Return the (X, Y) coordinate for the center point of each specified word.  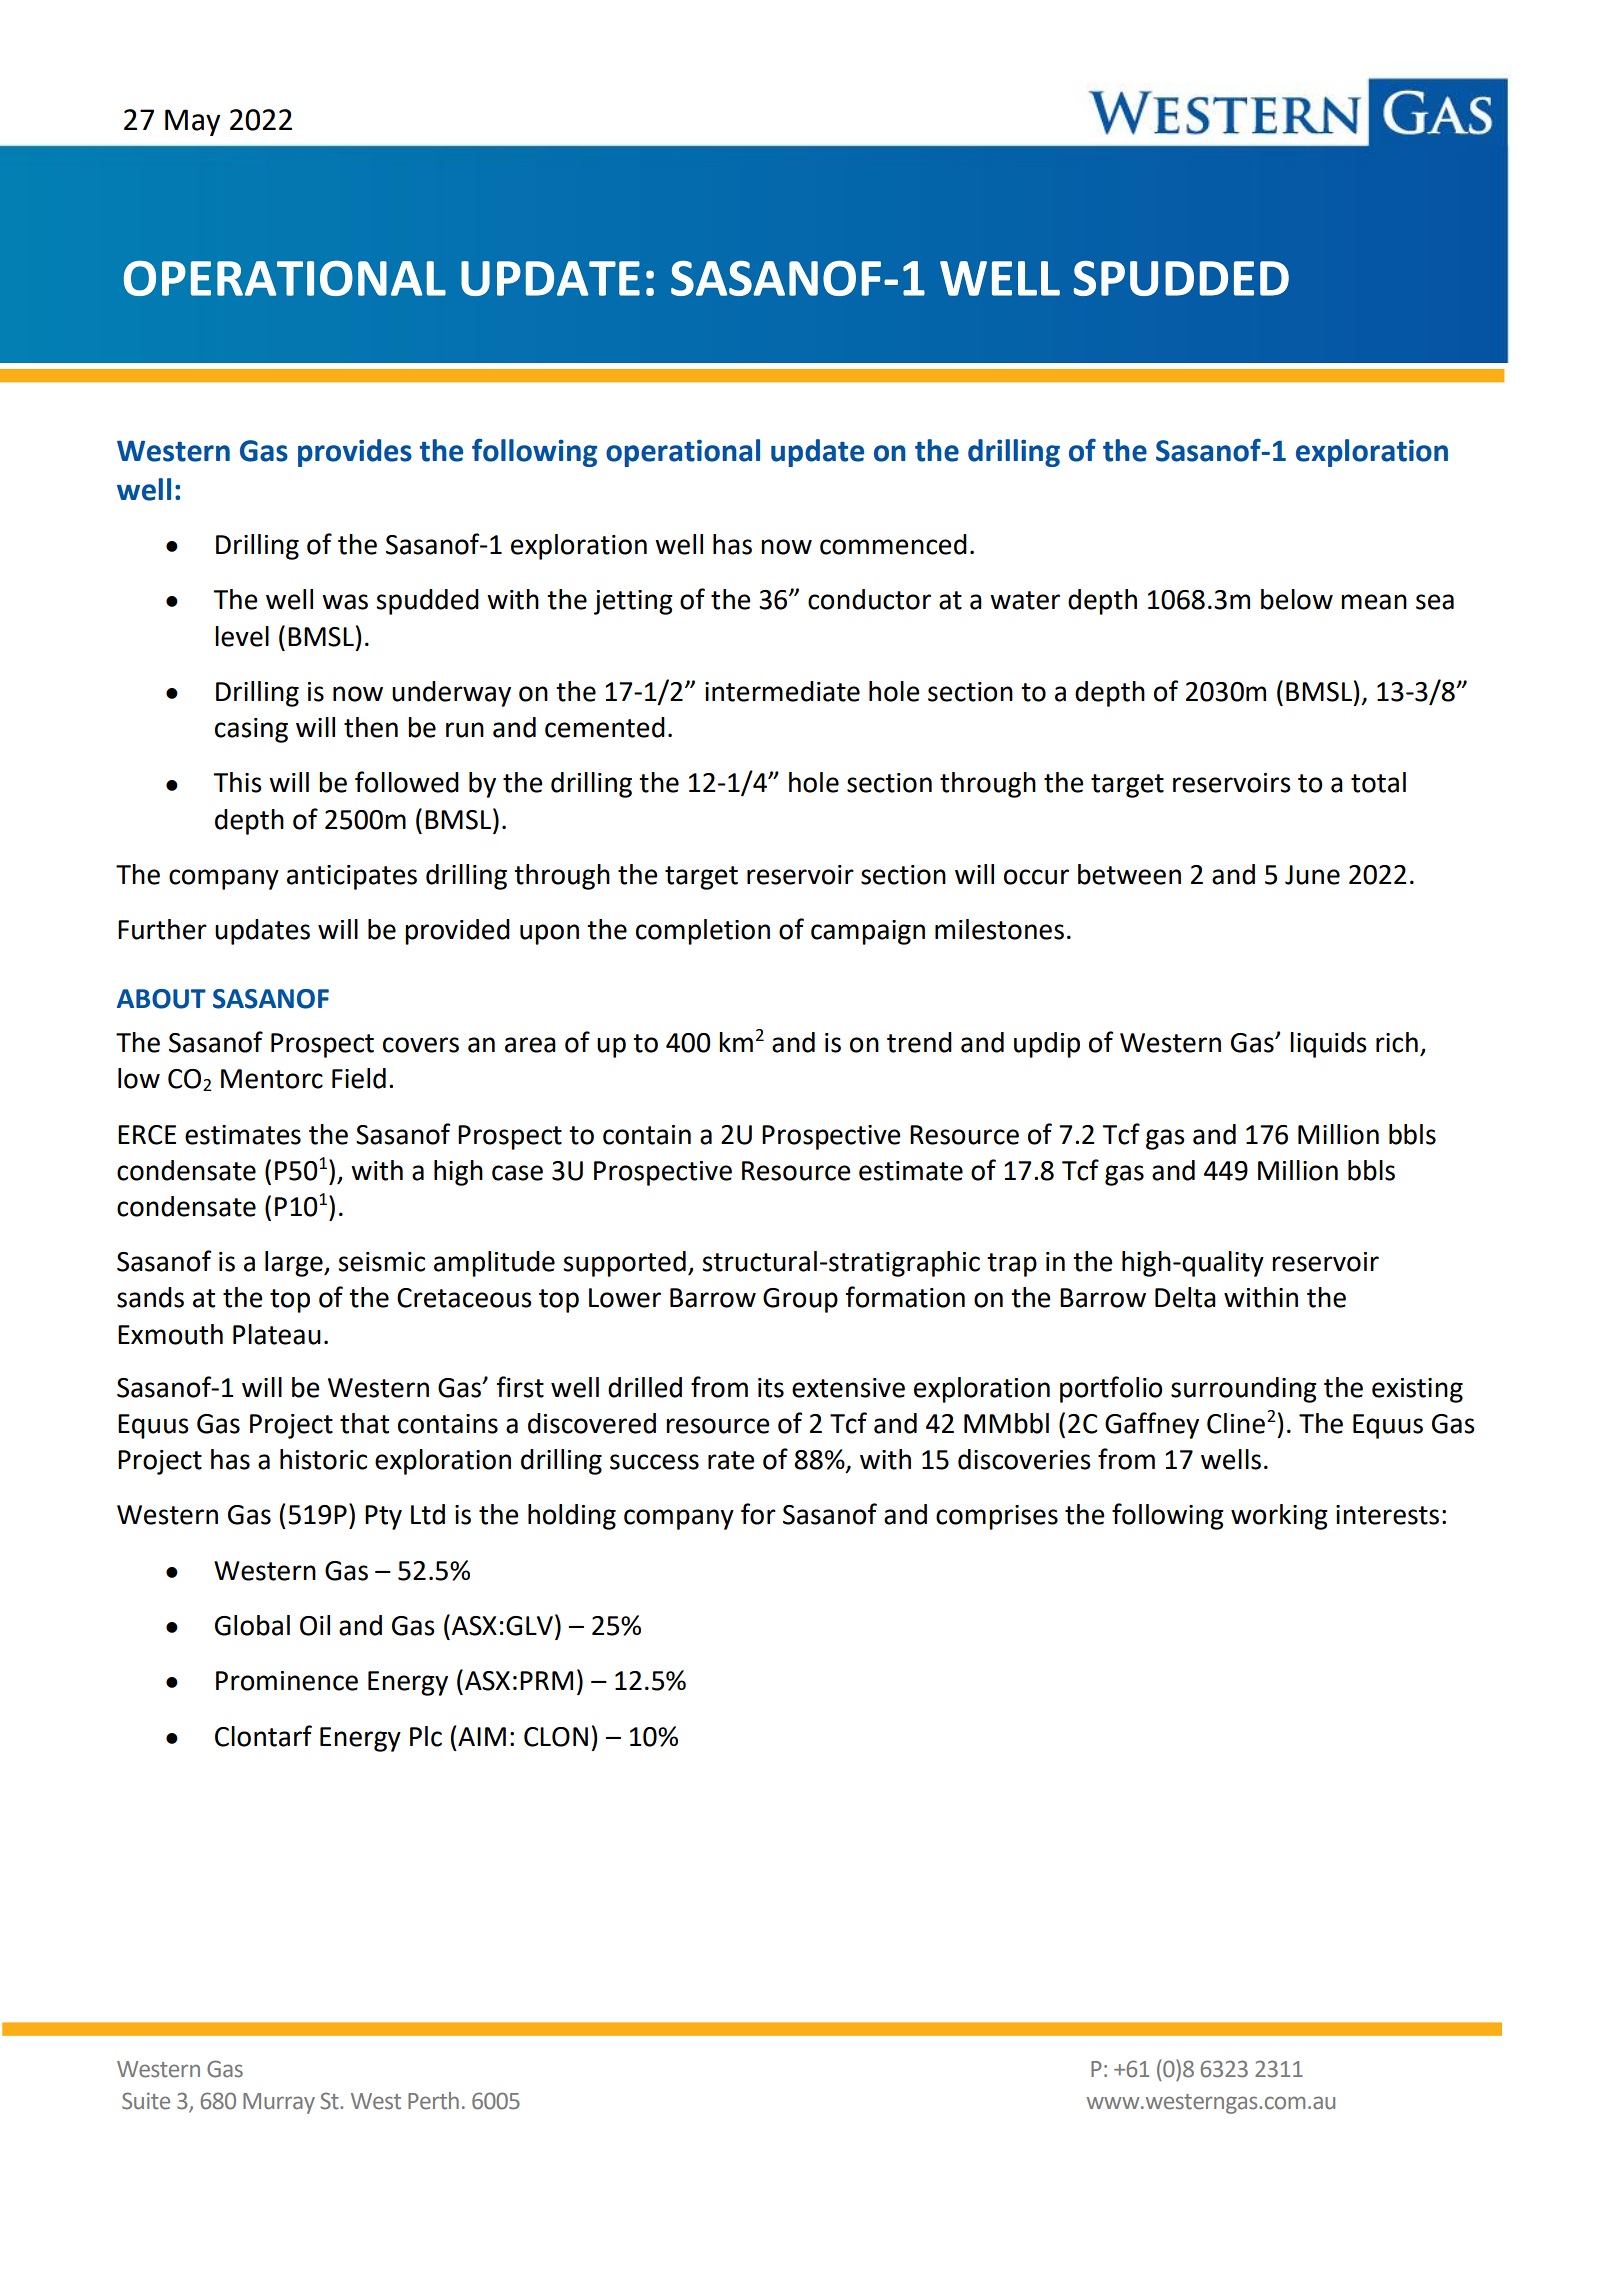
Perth (433, 2101)
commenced (893, 544)
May (192, 122)
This (237, 782)
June (1312, 875)
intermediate (782, 691)
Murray (279, 2103)
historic (323, 1459)
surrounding (1244, 1390)
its (771, 1388)
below (1297, 599)
